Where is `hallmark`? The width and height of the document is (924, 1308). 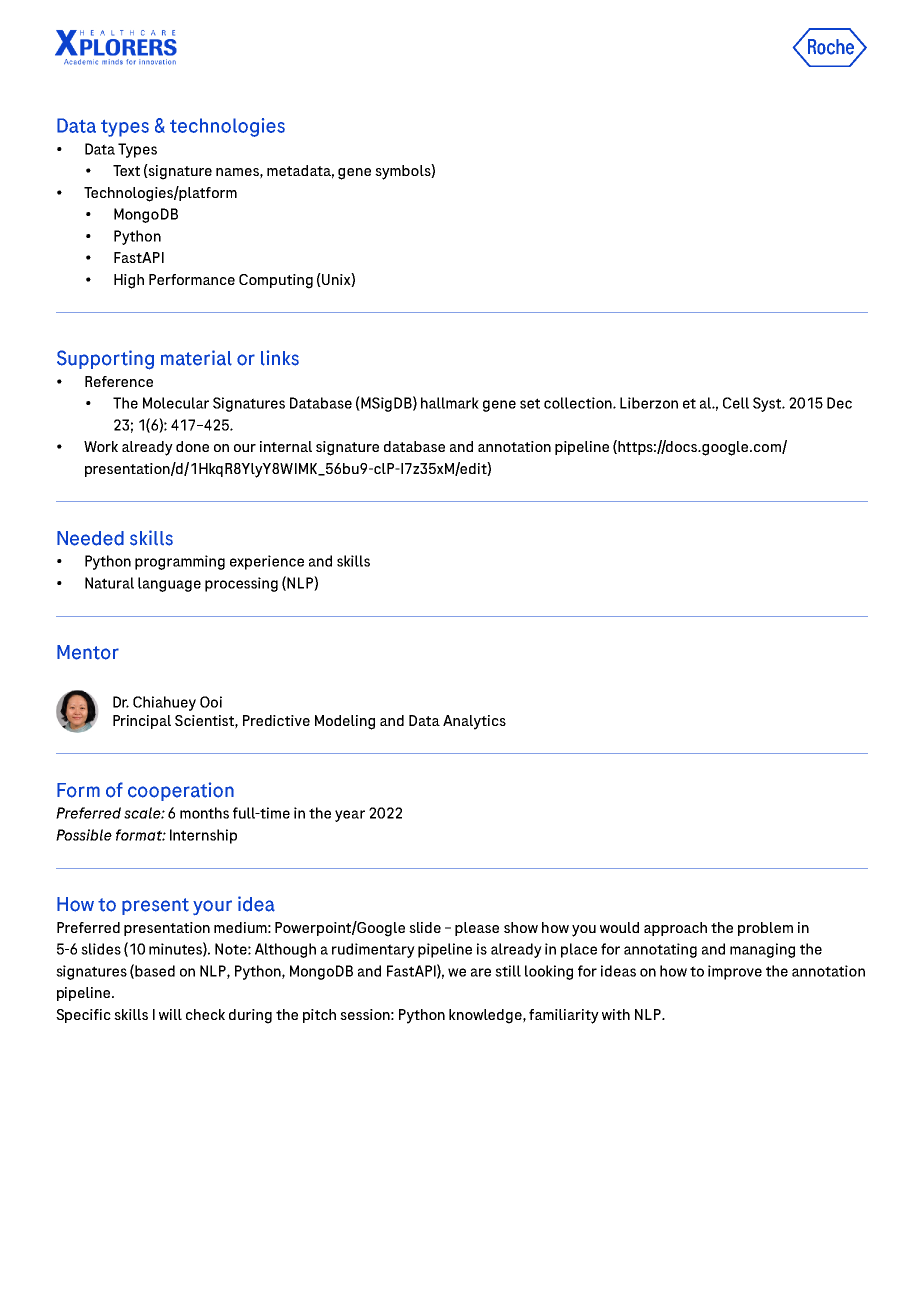
hallmark is located at coordinates (450, 403).
